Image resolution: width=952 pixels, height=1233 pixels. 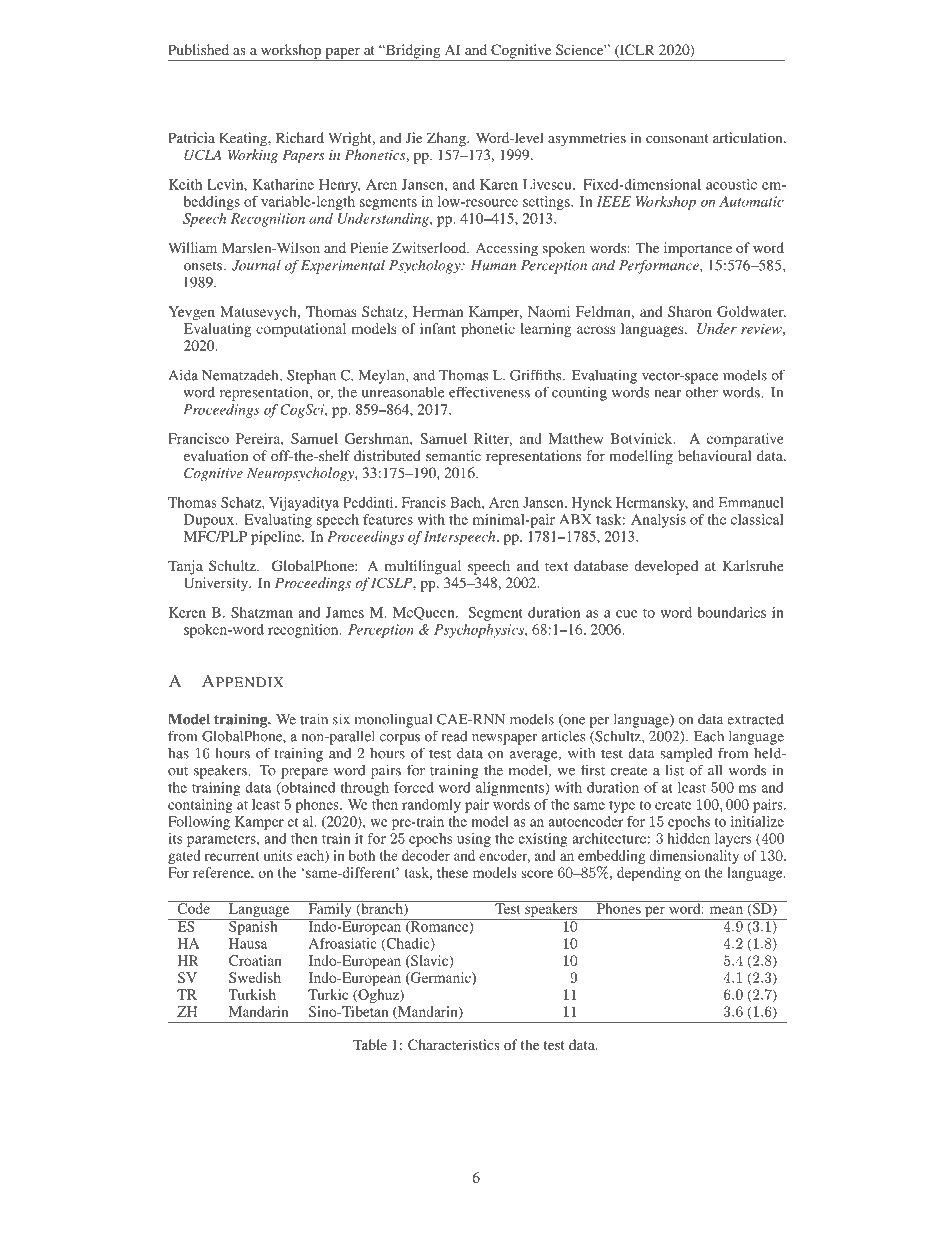 What do you see at coordinates (198, 49) in the image?
I see `Published` at bounding box center [198, 49].
